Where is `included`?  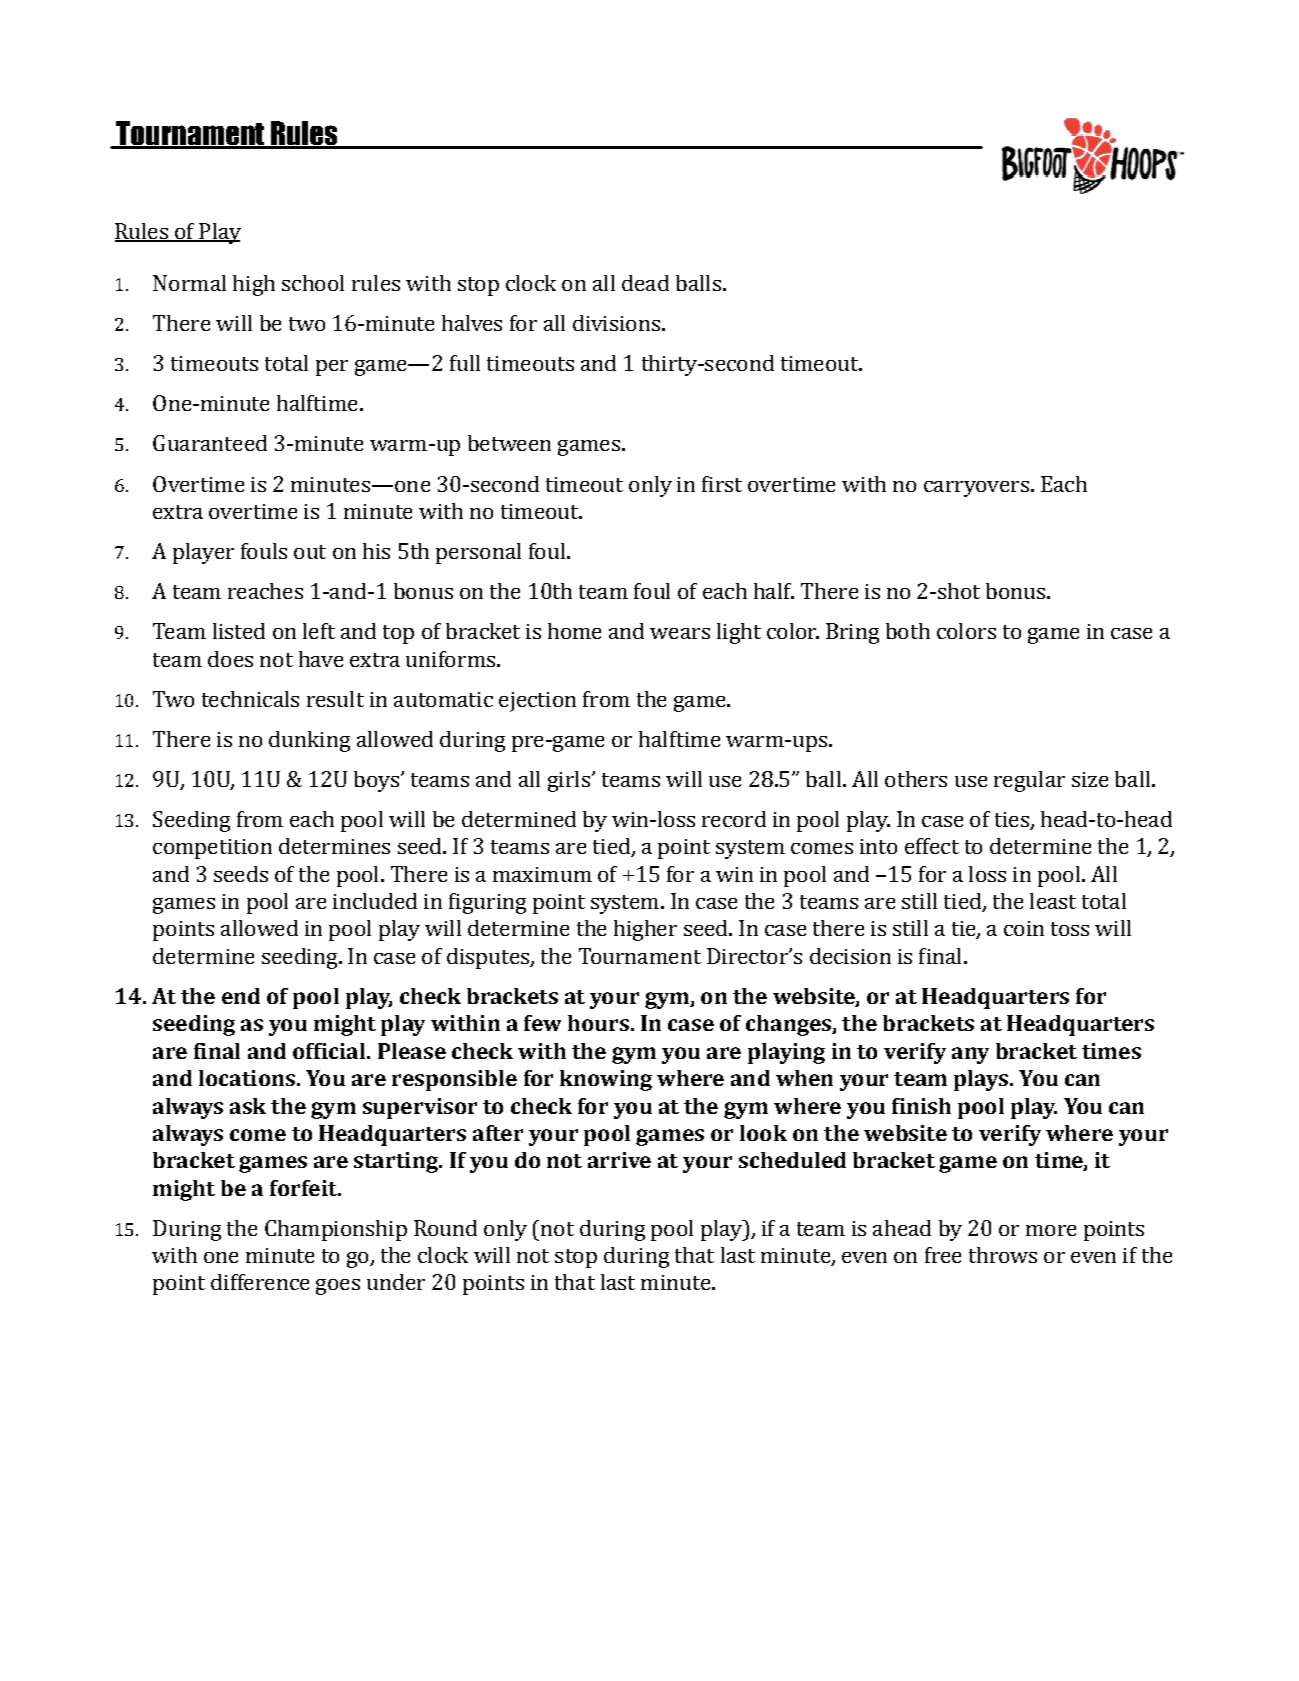
included is located at coordinates (375, 901).
